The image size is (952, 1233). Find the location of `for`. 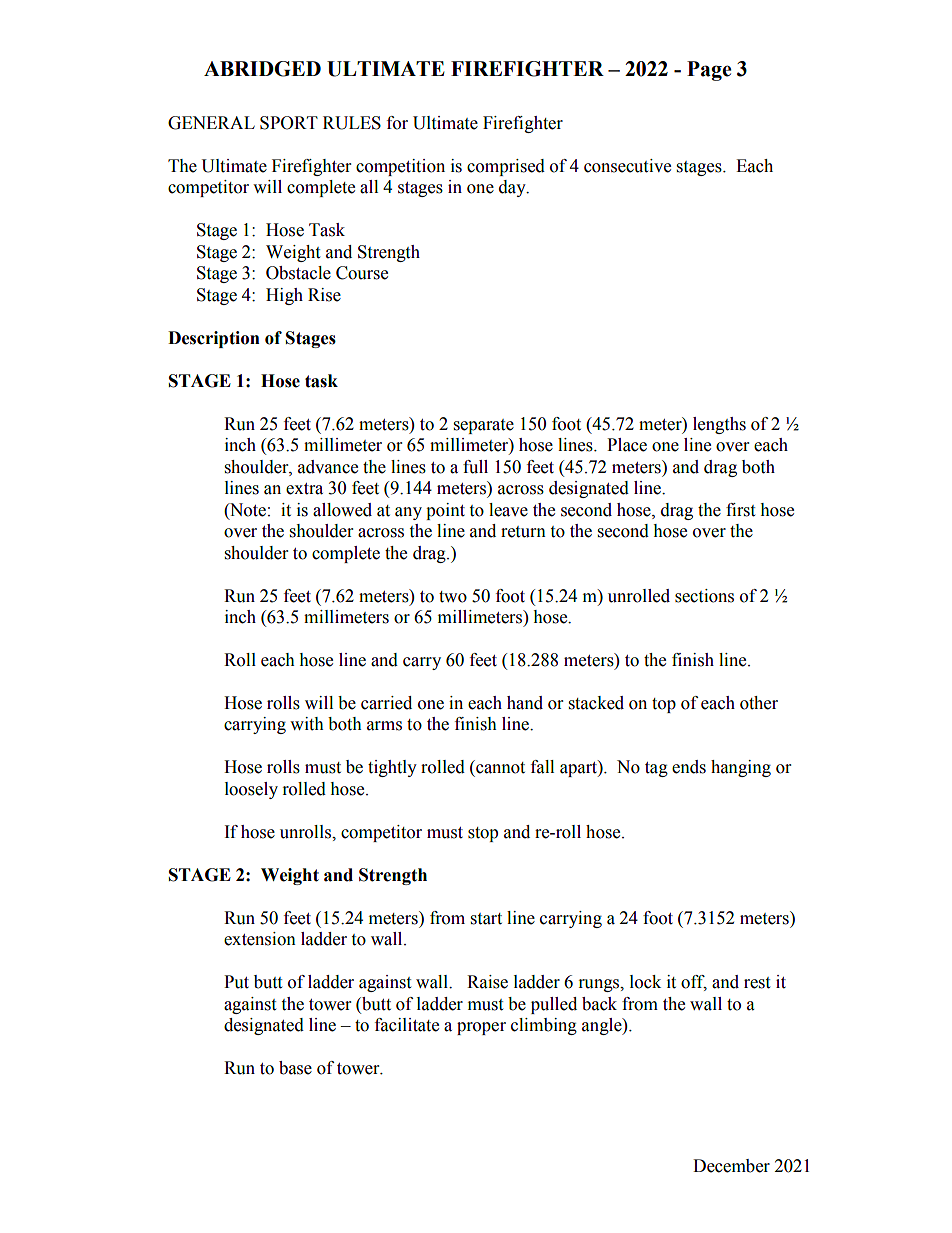

for is located at coordinates (397, 123).
